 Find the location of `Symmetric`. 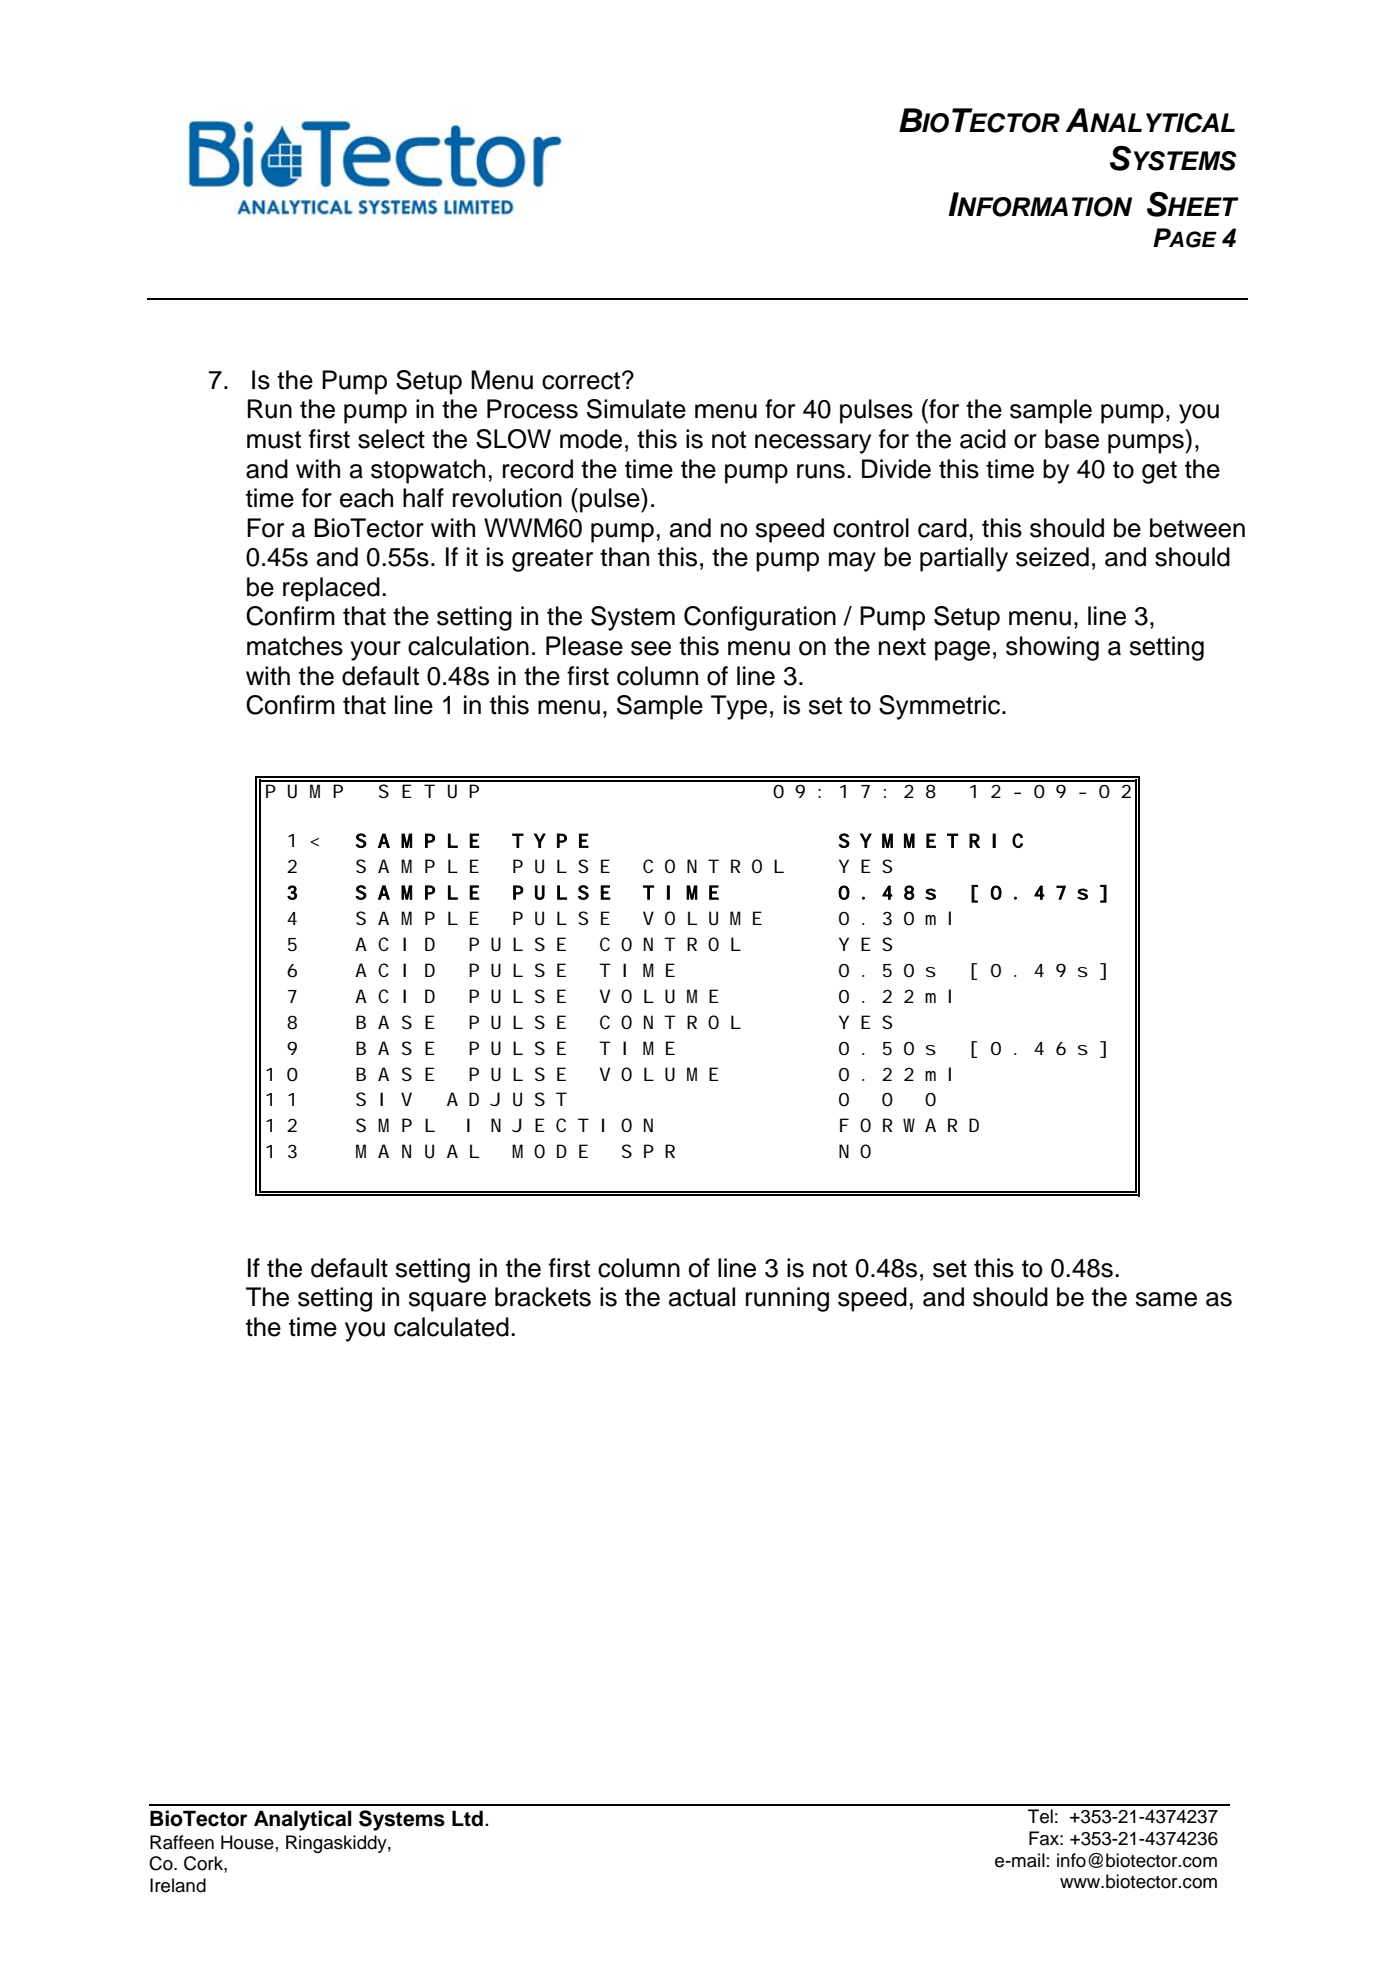

Symmetric is located at coordinates (941, 707).
